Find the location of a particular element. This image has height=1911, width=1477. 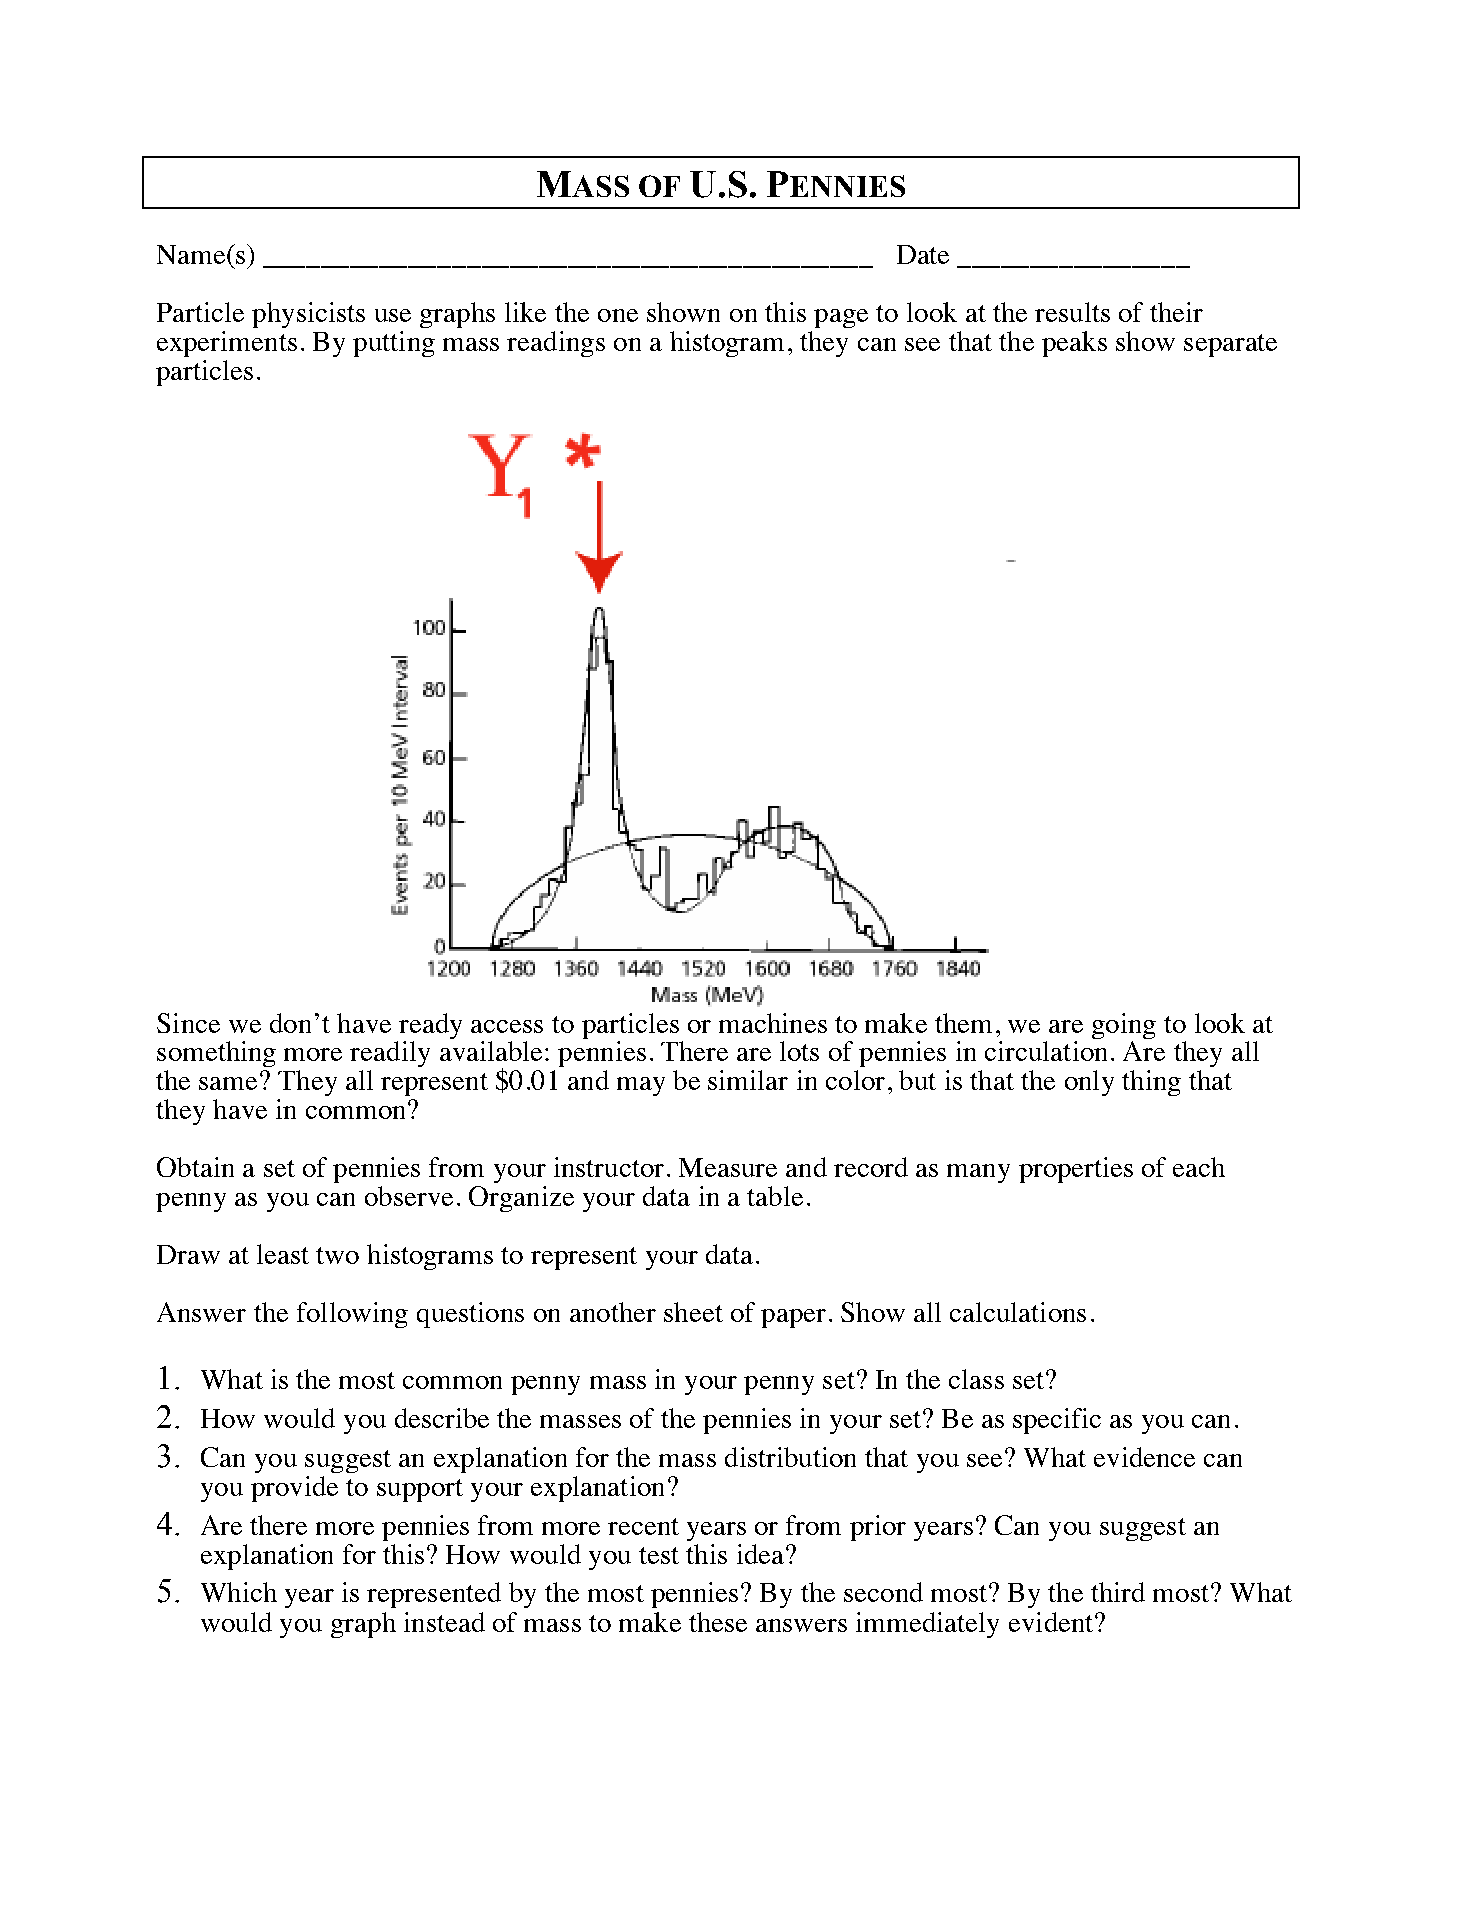

Which is located at coordinates (239, 1592).
